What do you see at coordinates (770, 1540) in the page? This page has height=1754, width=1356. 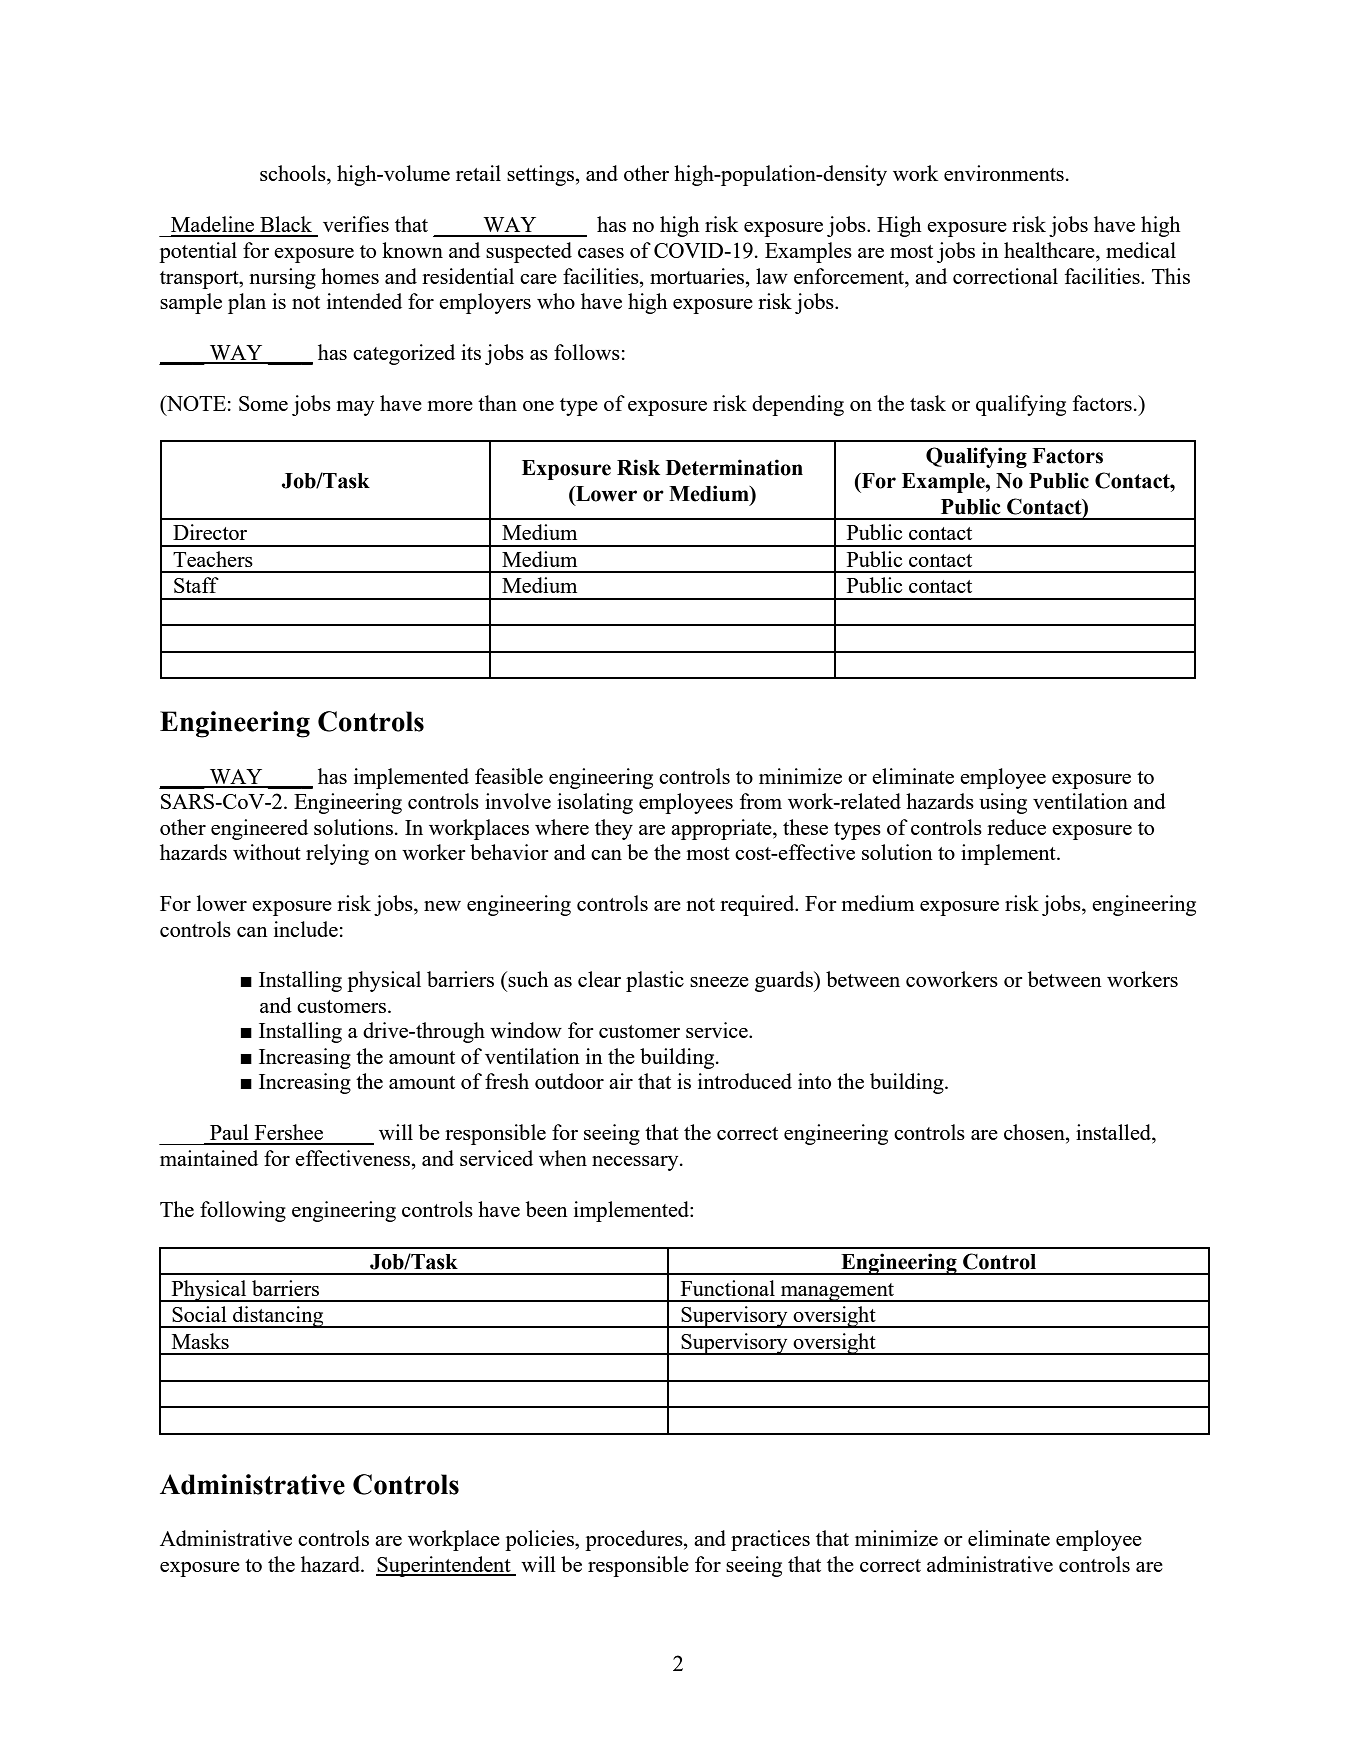 I see `practices` at bounding box center [770, 1540].
